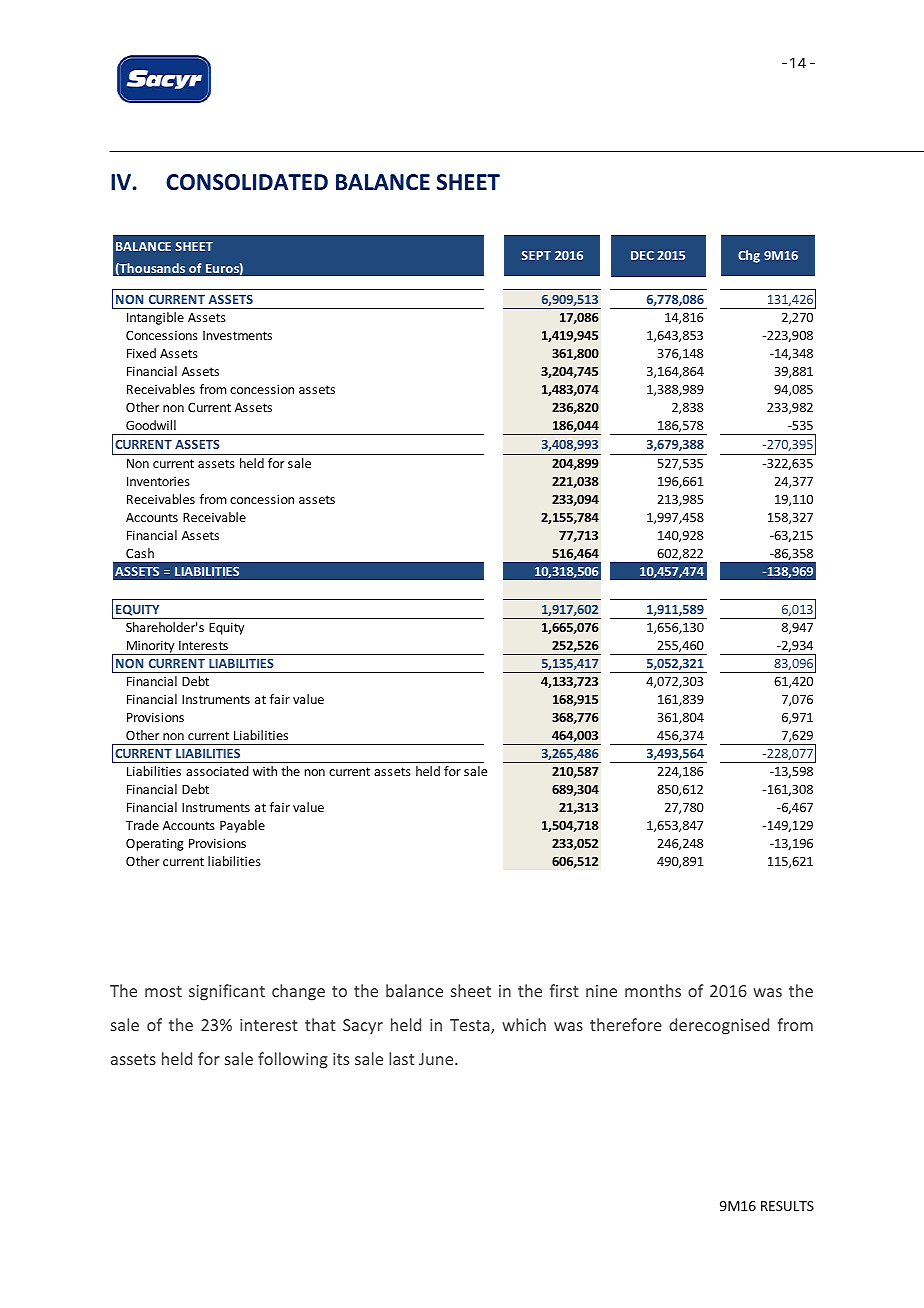 This screenshot has width=924, height=1308. What do you see at coordinates (151, 425) in the screenshot?
I see `Goodwill` at bounding box center [151, 425].
